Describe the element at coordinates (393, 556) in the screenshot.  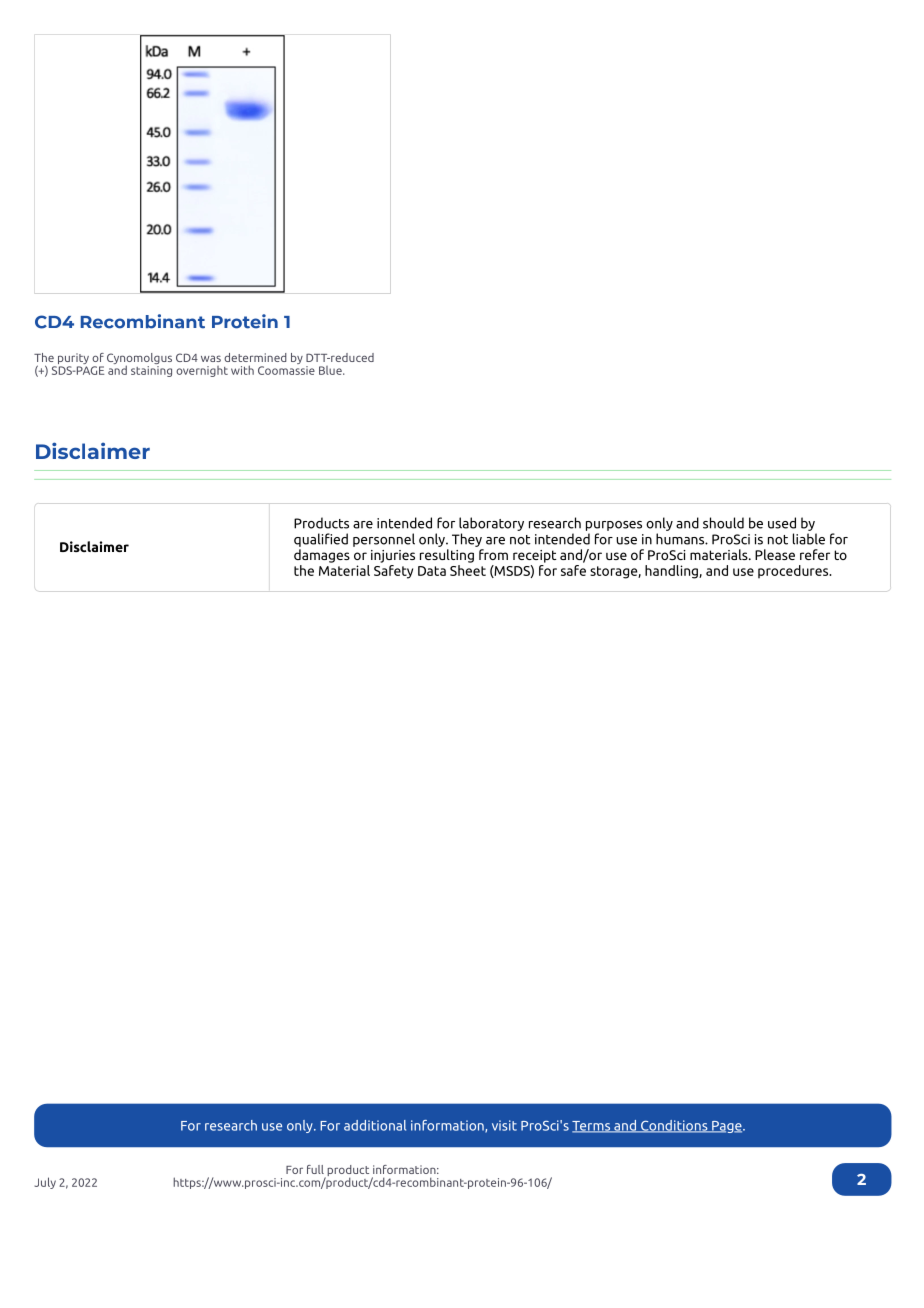
I see `injuries` at that location.
